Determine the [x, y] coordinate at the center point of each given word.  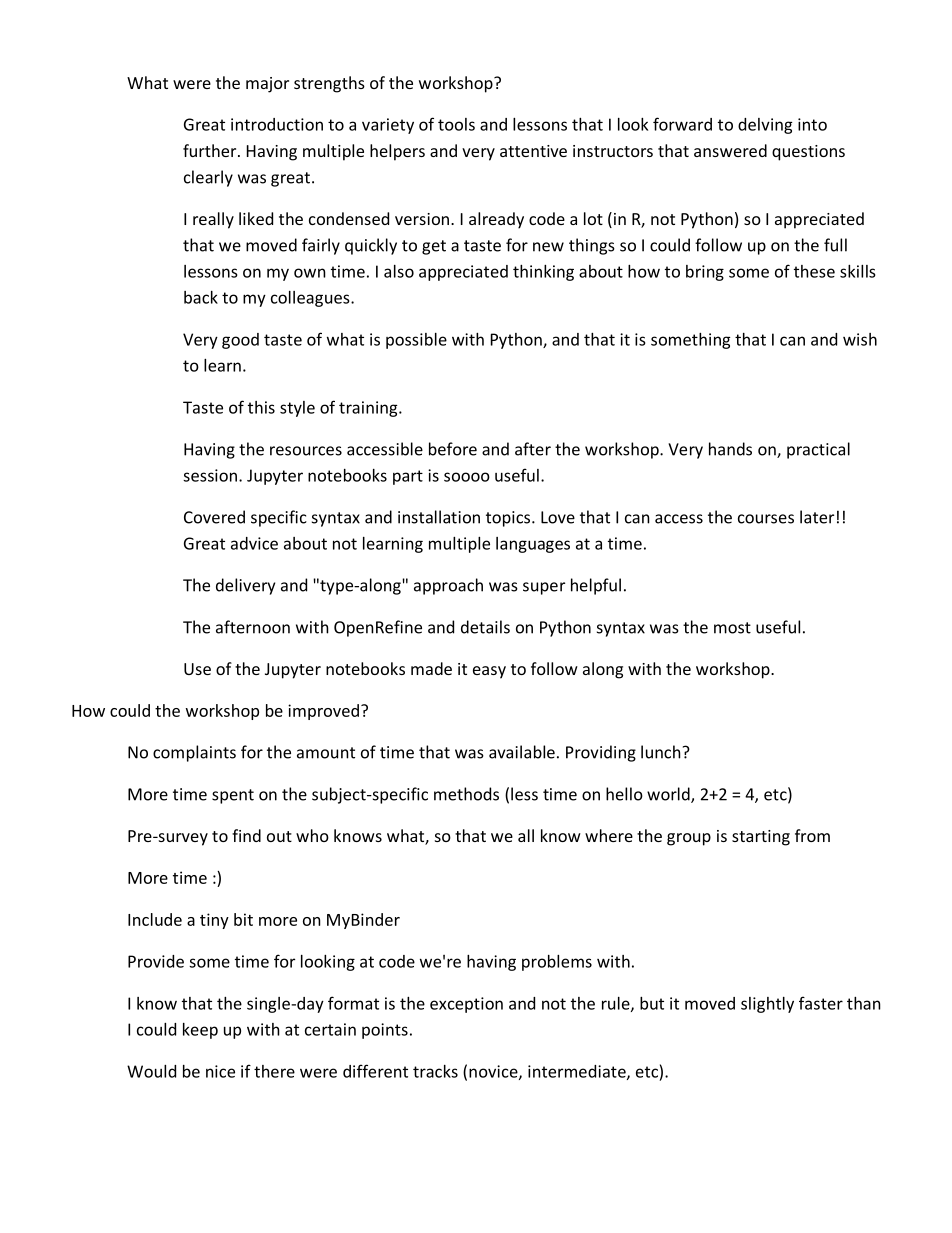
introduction [277, 124]
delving [765, 126]
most [732, 628]
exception [466, 1005]
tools [456, 124]
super [544, 588]
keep [200, 1031]
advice [254, 543]
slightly [767, 1005]
